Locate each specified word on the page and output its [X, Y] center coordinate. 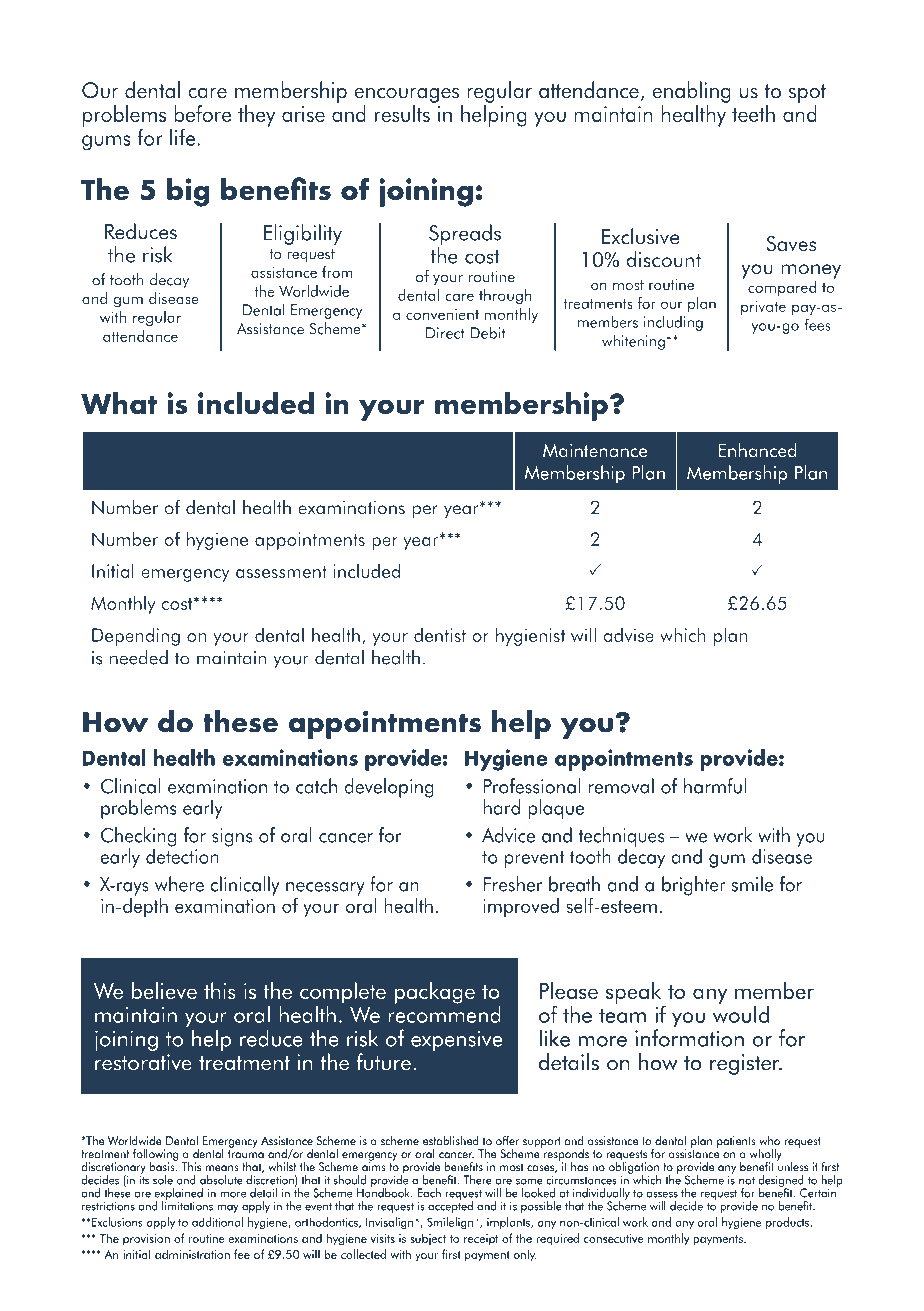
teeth [753, 113]
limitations [187, 1205]
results [402, 113]
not [747, 1180]
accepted [450, 1206]
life [184, 137]
